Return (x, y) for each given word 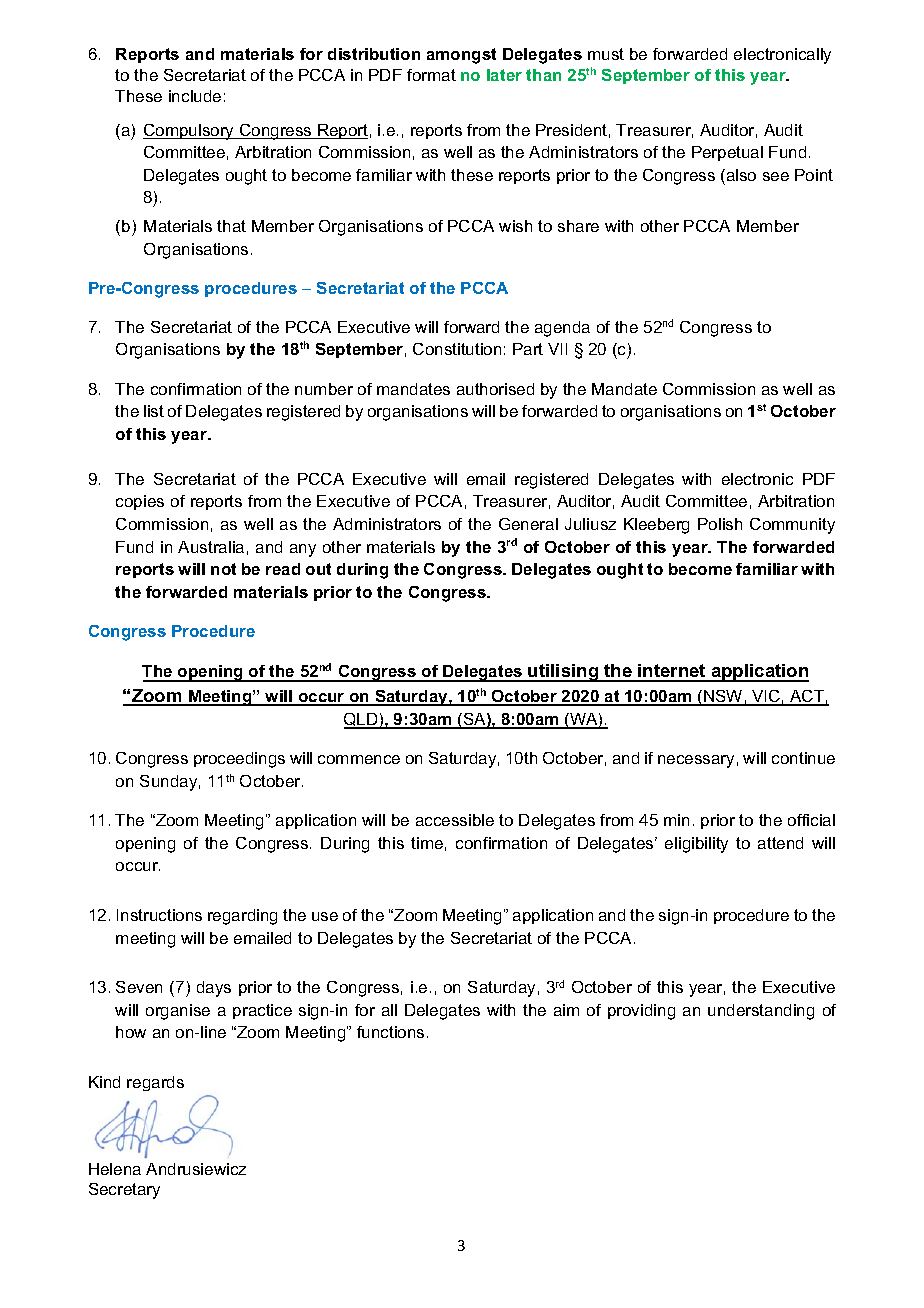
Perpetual (727, 153)
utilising (564, 673)
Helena (115, 1169)
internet (672, 672)
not (223, 569)
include (195, 96)
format (431, 75)
